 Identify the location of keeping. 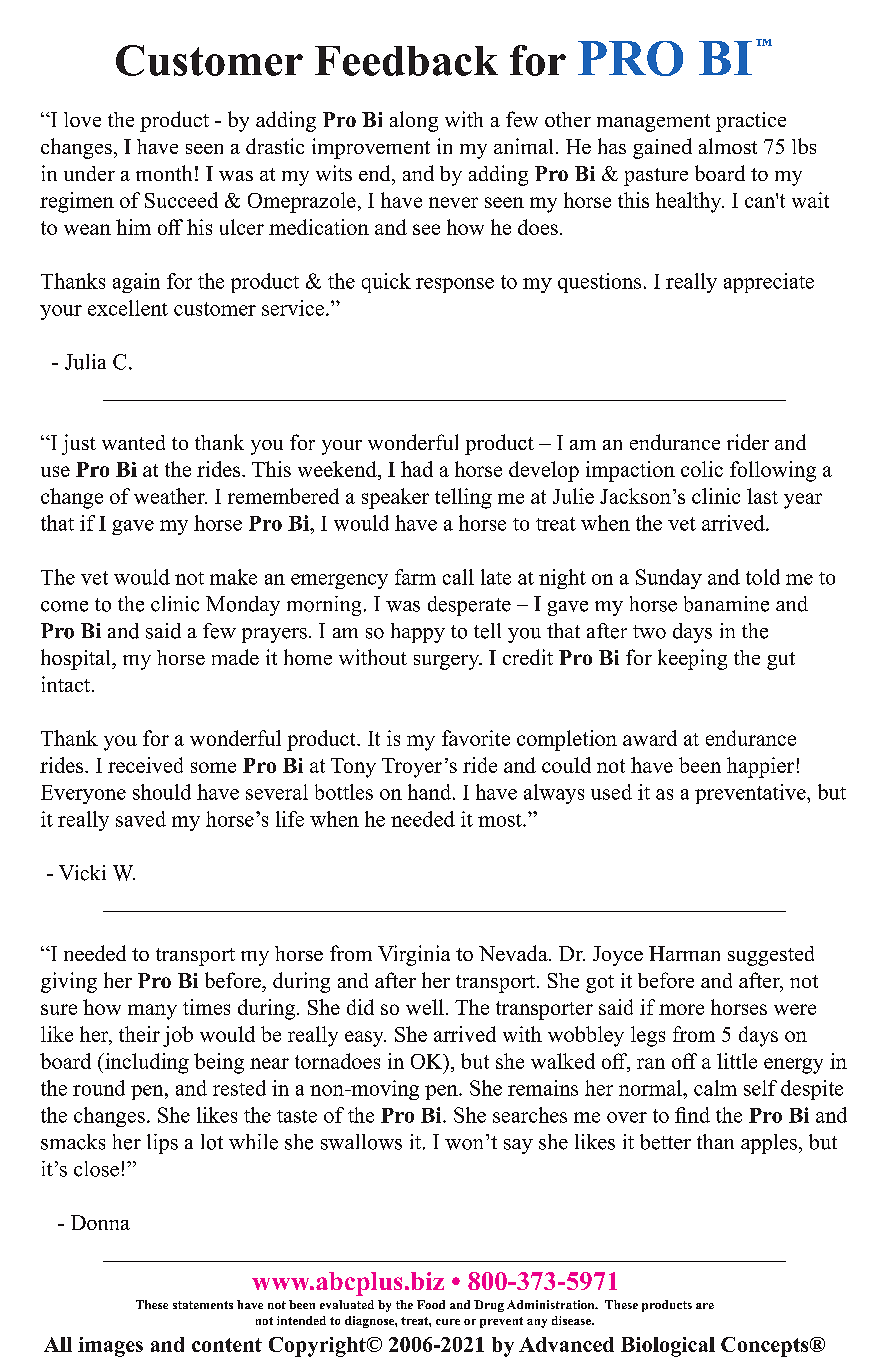
(692, 659).
